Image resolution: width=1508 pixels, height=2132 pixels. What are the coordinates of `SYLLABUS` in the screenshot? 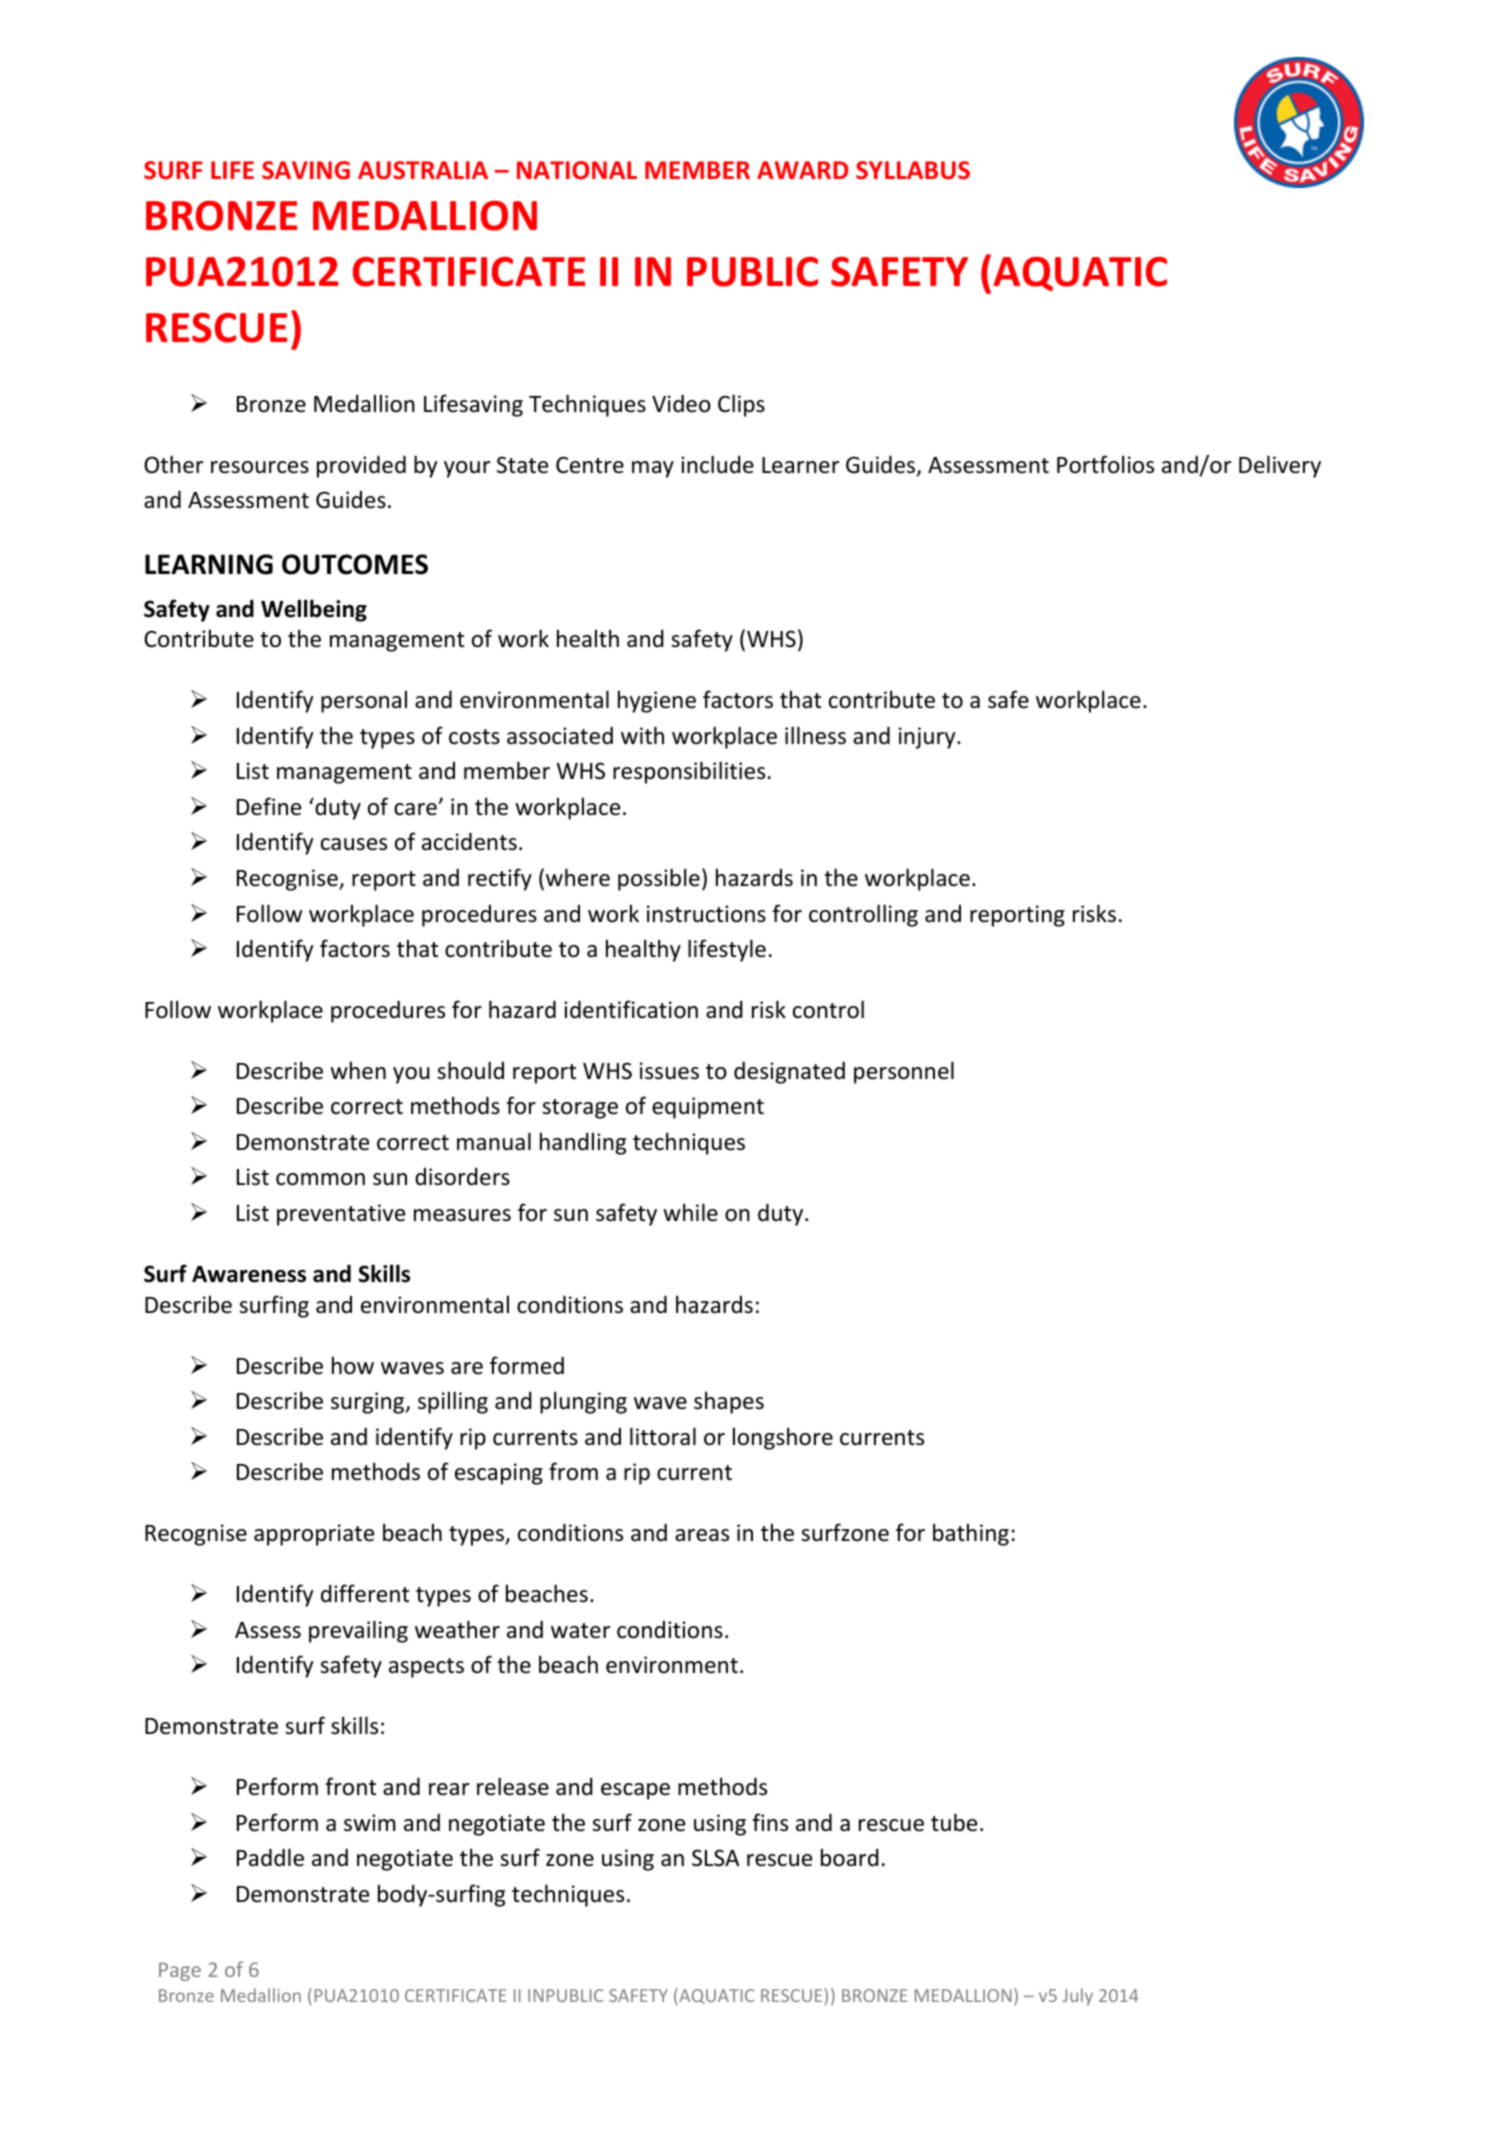 It's located at (913, 170).
